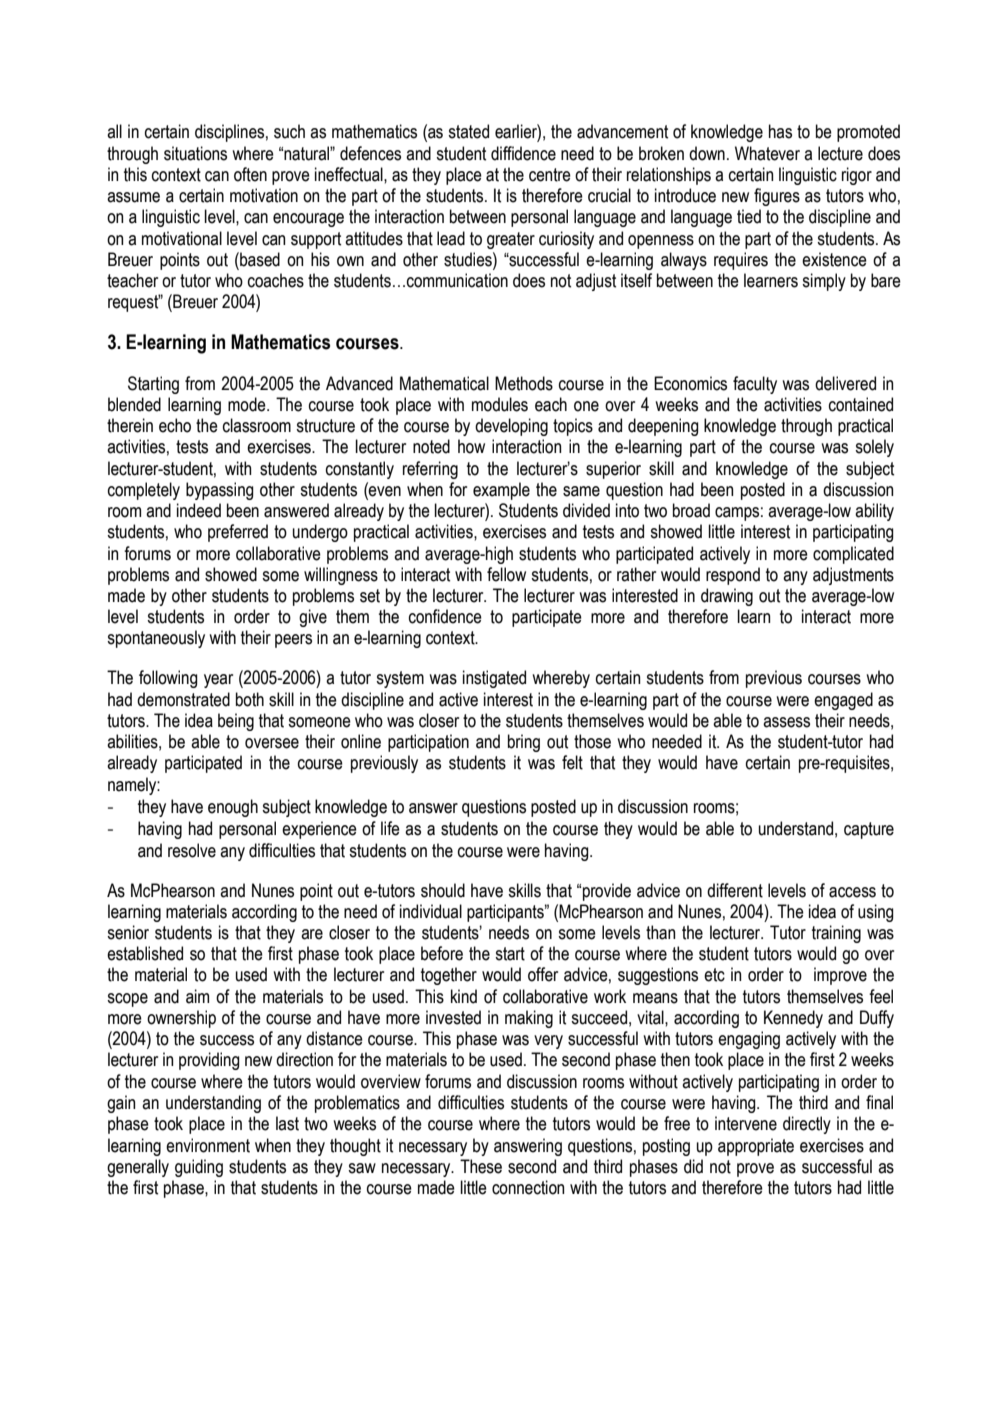 The image size is (1001, 1417). What do you see at coordinates (767, 153) in the image?
I see `Whatever` at bounding box center [767, 153].
